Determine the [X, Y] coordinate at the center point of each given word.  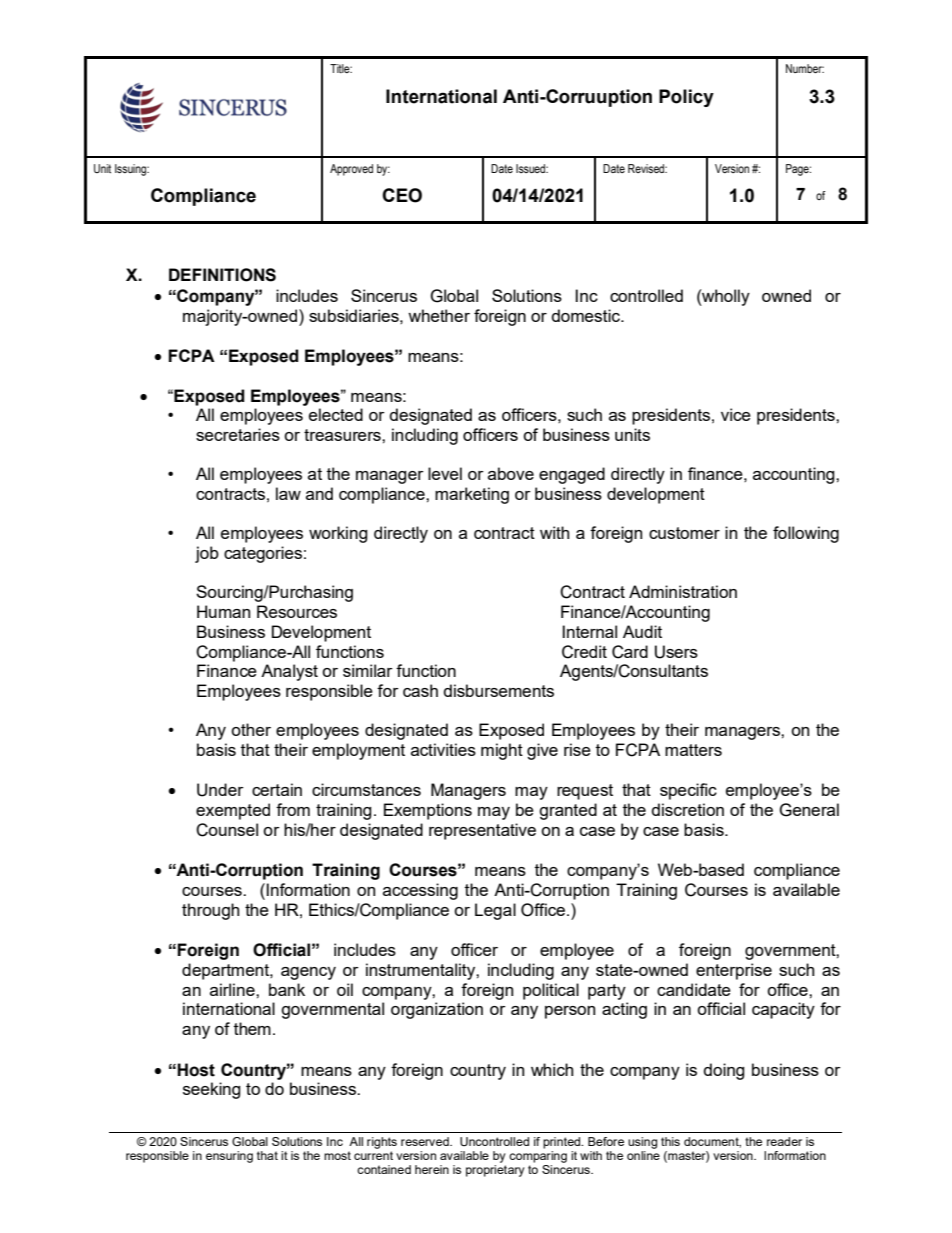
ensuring [229, 1157]
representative [482, 831]
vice [736, 414]
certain [277, 789]
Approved [351, 170]
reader [784, 1141]
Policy [686, 98]
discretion [688, 809]
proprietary [495, 1171]
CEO [402, 195]
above [511, 473]
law [288, 493]
